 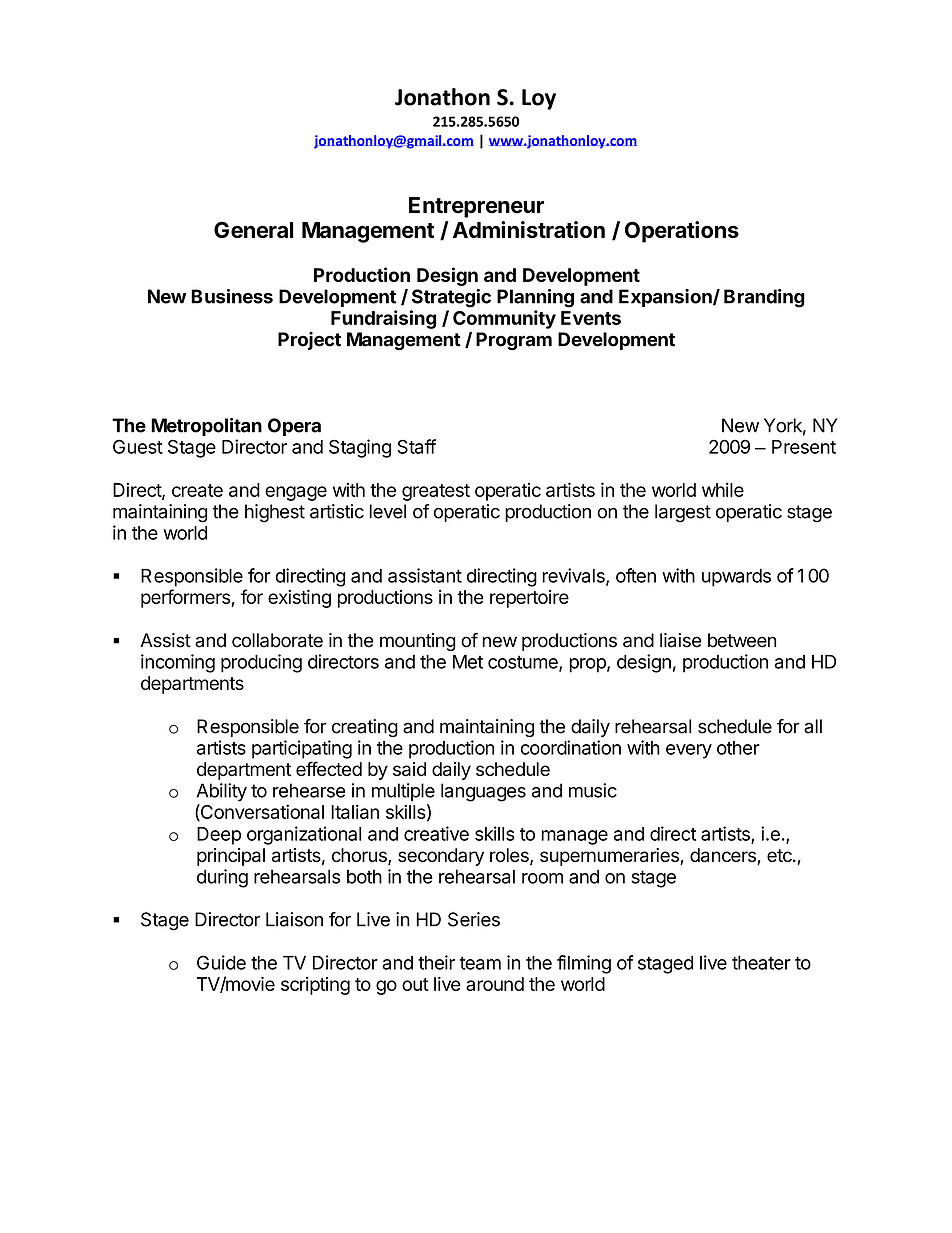 I want to click on General, so click(x=254, y=229).
